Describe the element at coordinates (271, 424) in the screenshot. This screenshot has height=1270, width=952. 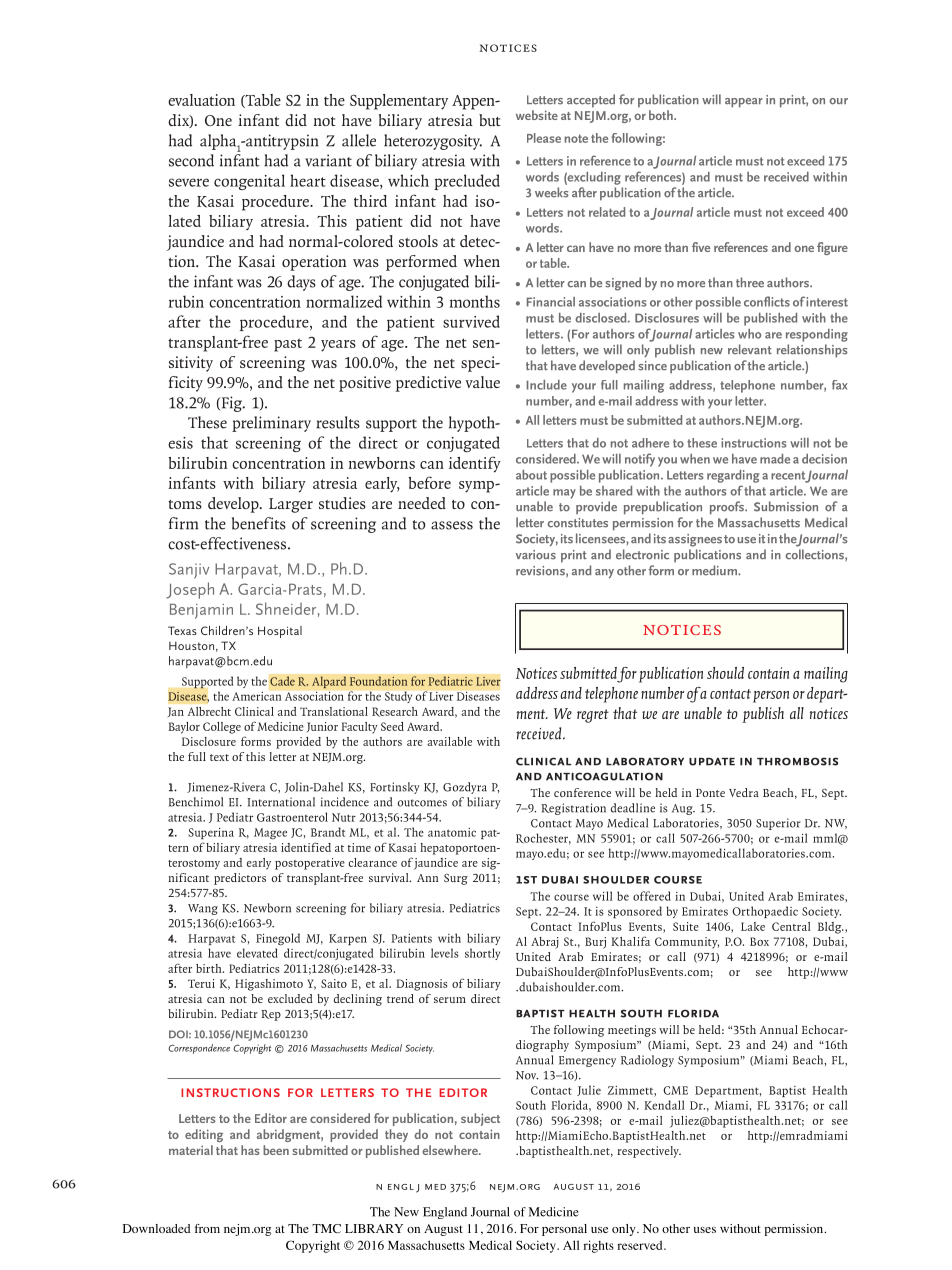
I see `preliminary` at that location.
